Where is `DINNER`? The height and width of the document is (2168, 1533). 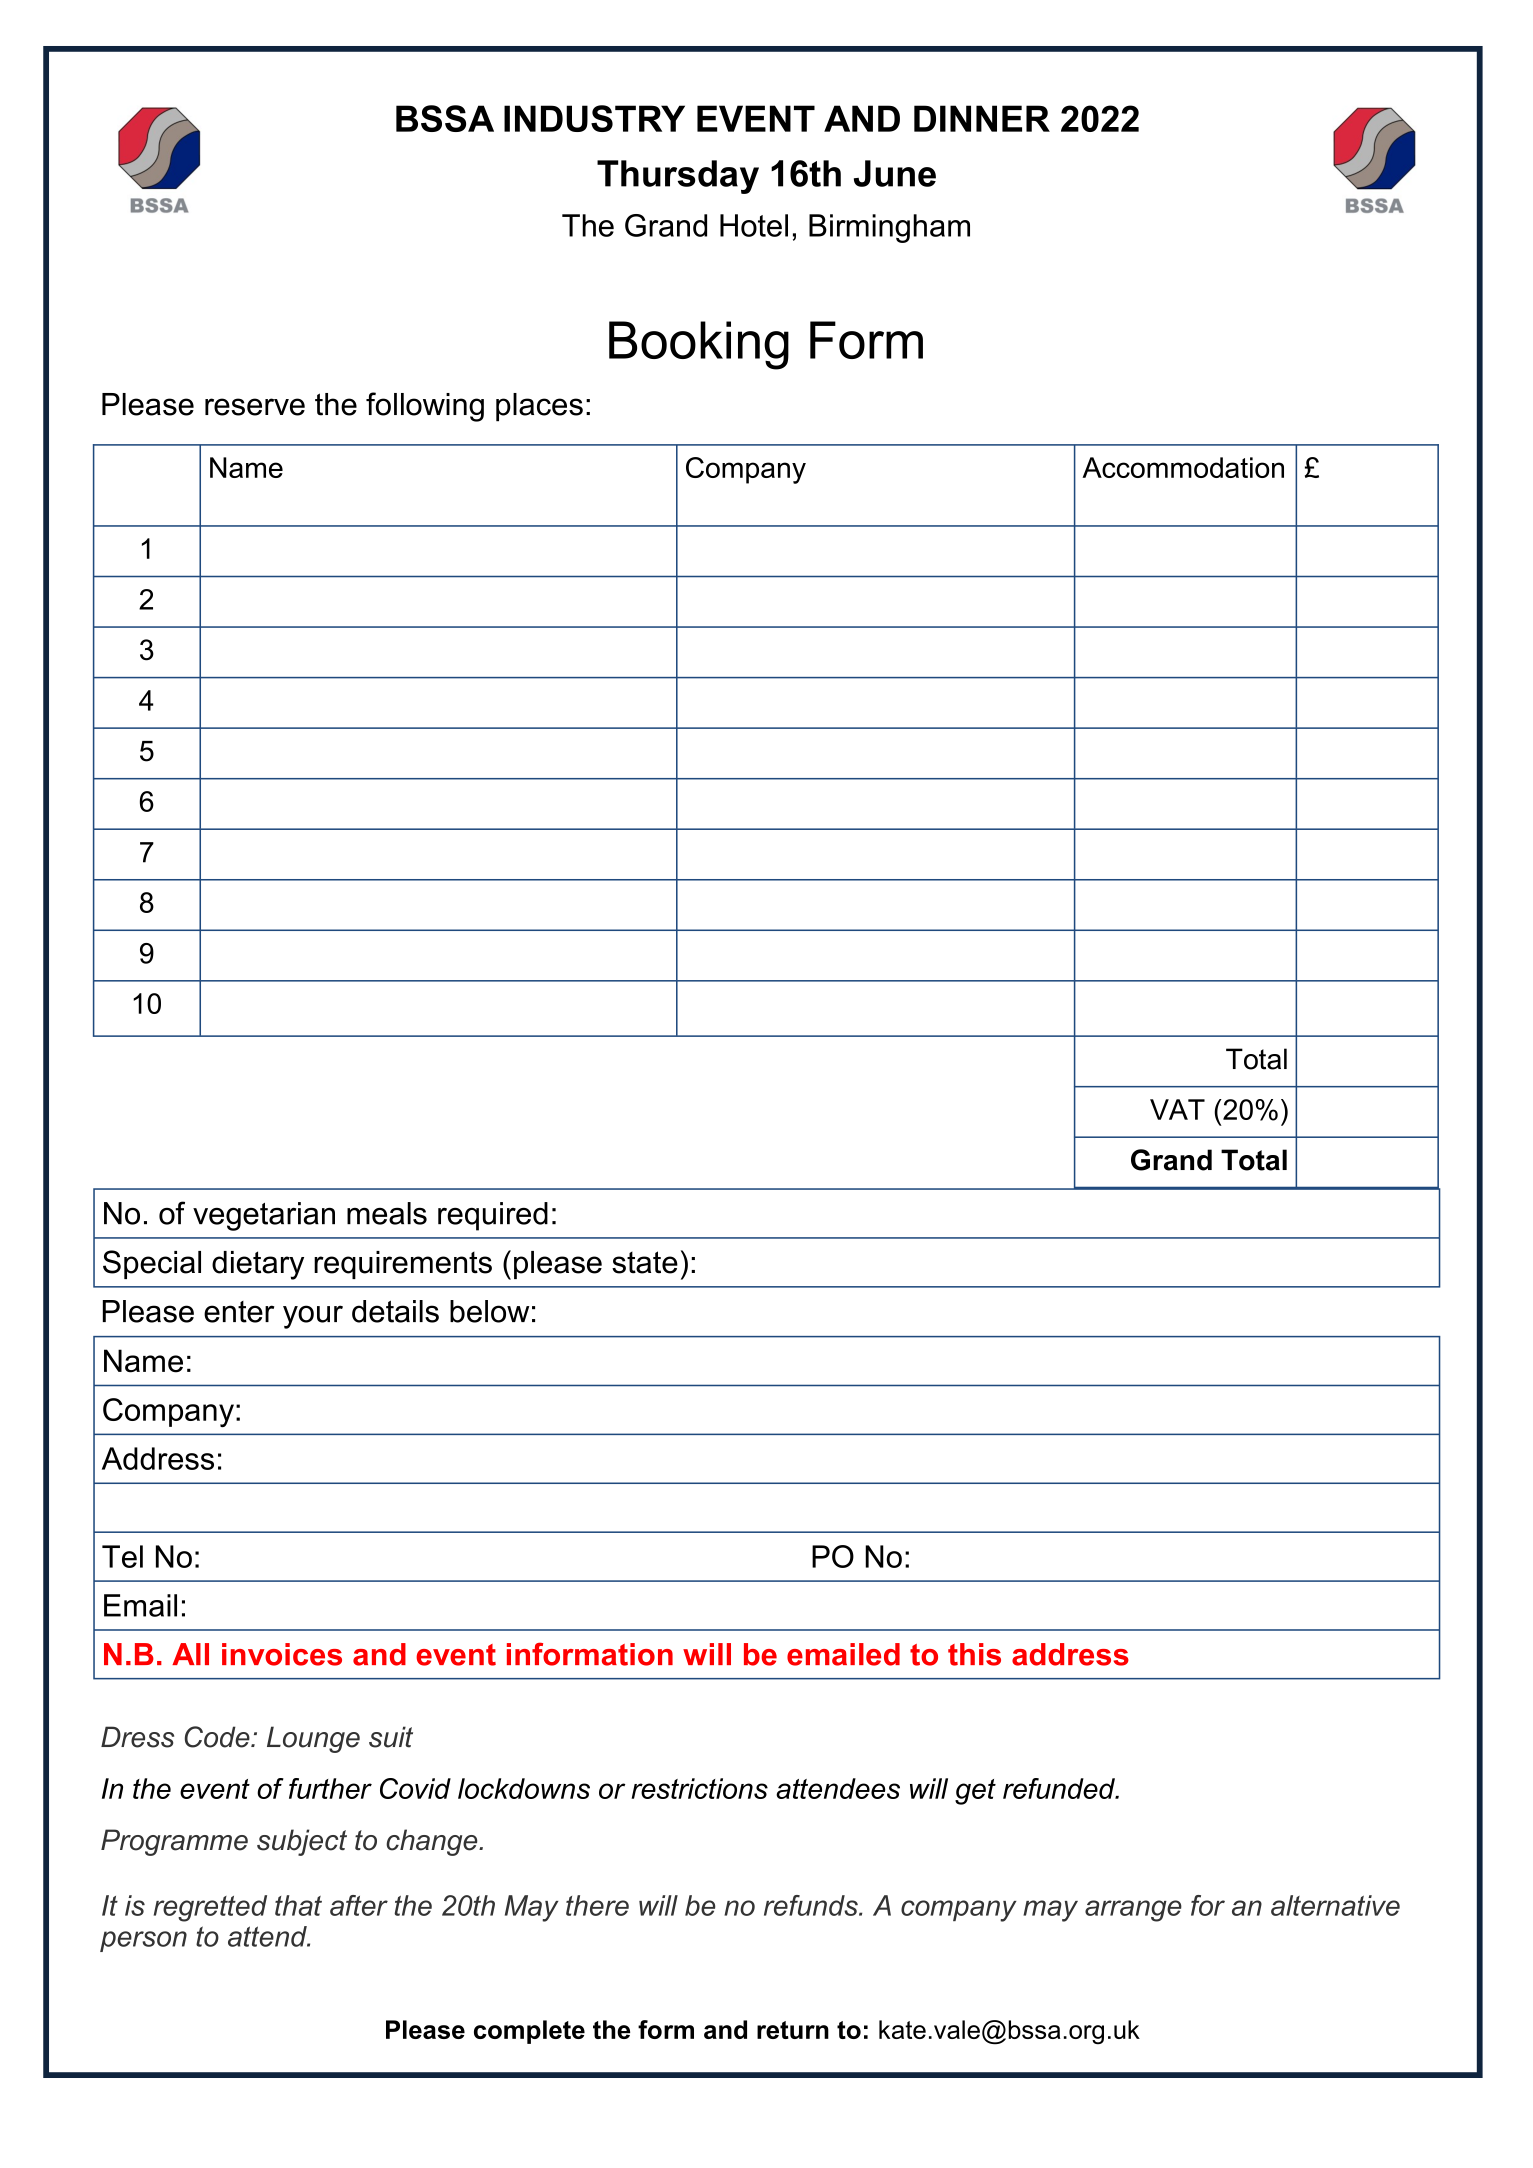 DINNER is located at coordinates (982, 118).
